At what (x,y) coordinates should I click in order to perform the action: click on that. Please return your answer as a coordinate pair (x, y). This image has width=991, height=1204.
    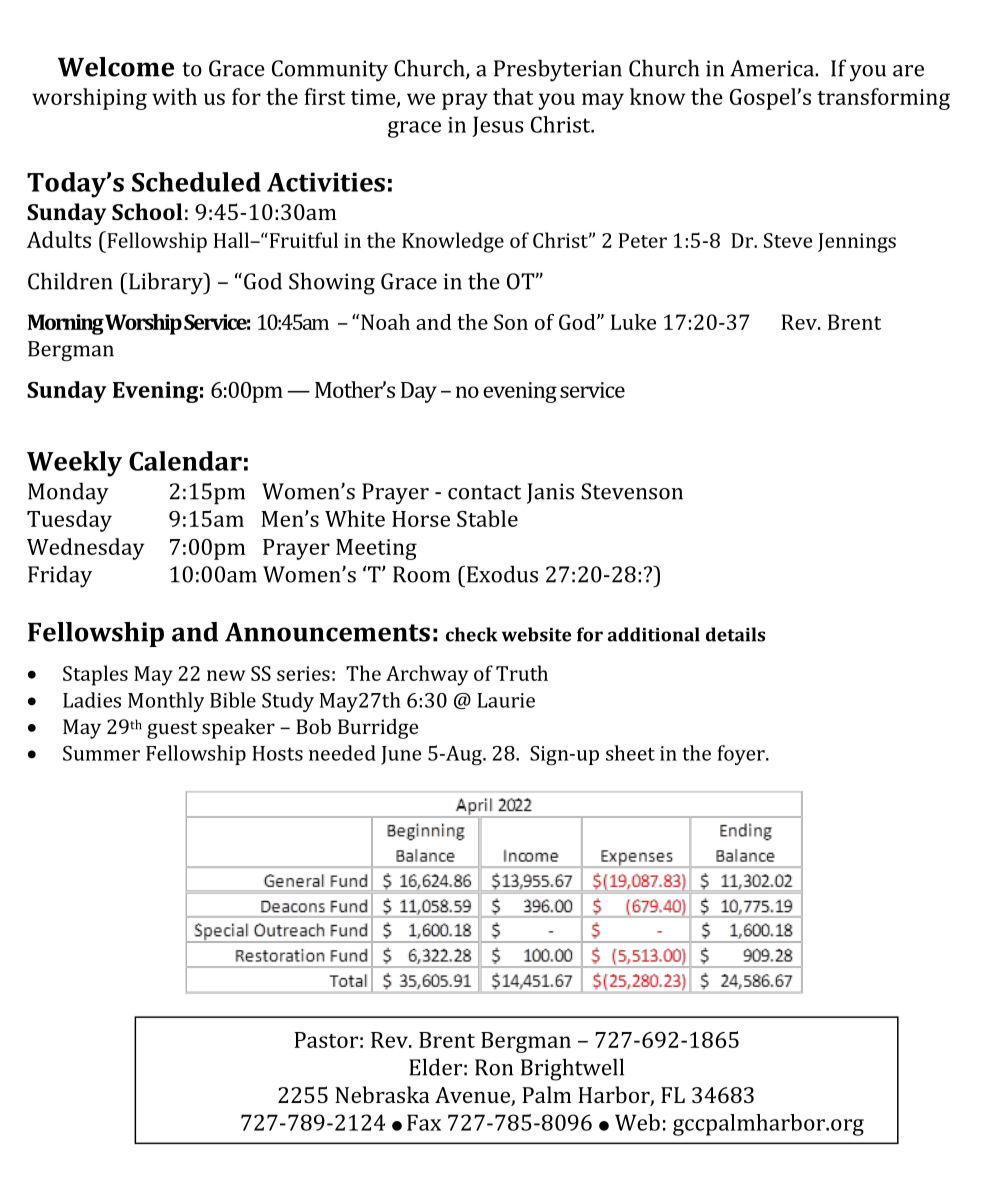
    Looking at the image, I should click on (513, 96).
